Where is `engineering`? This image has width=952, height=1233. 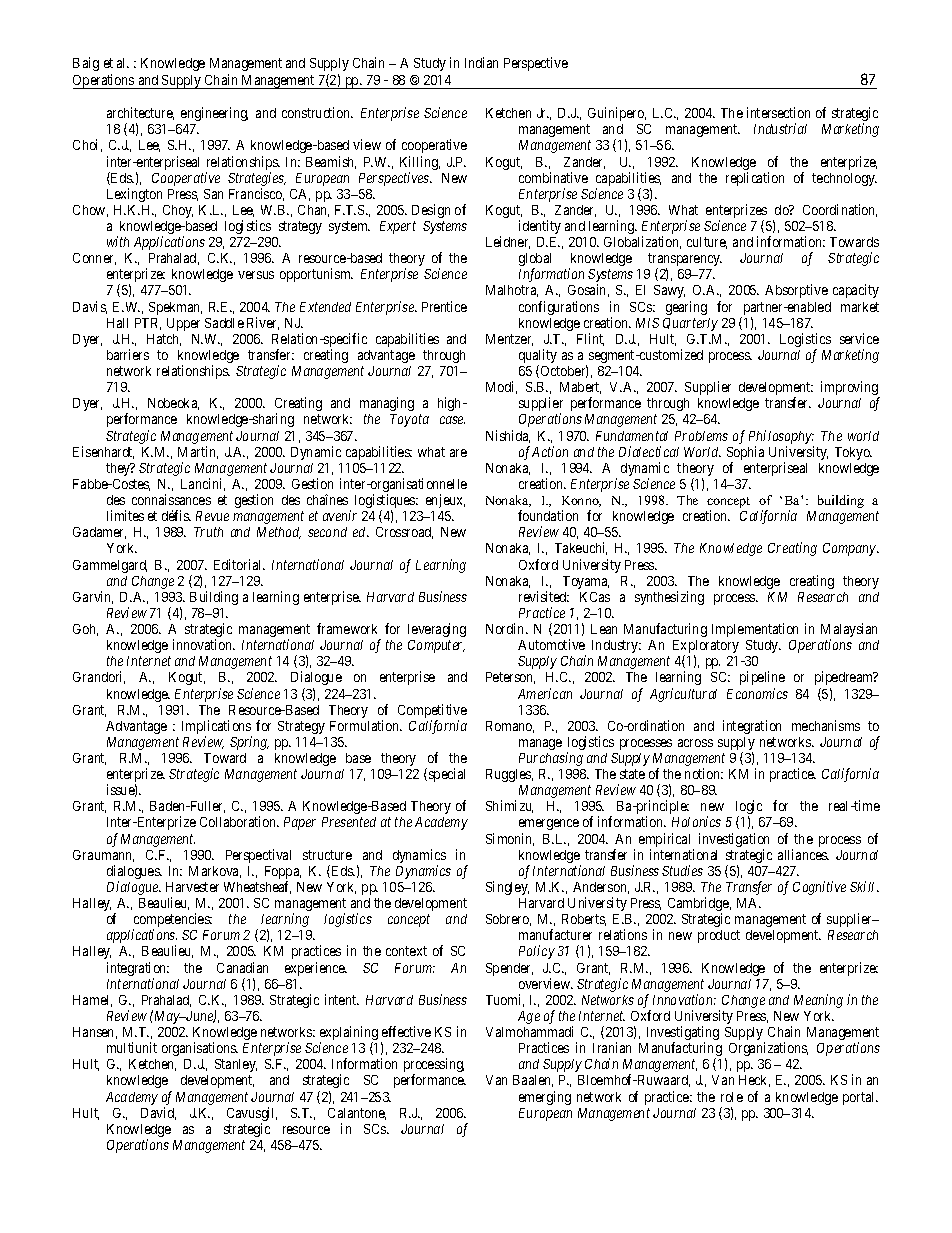 engineering is located at coordinates (214, 114).
